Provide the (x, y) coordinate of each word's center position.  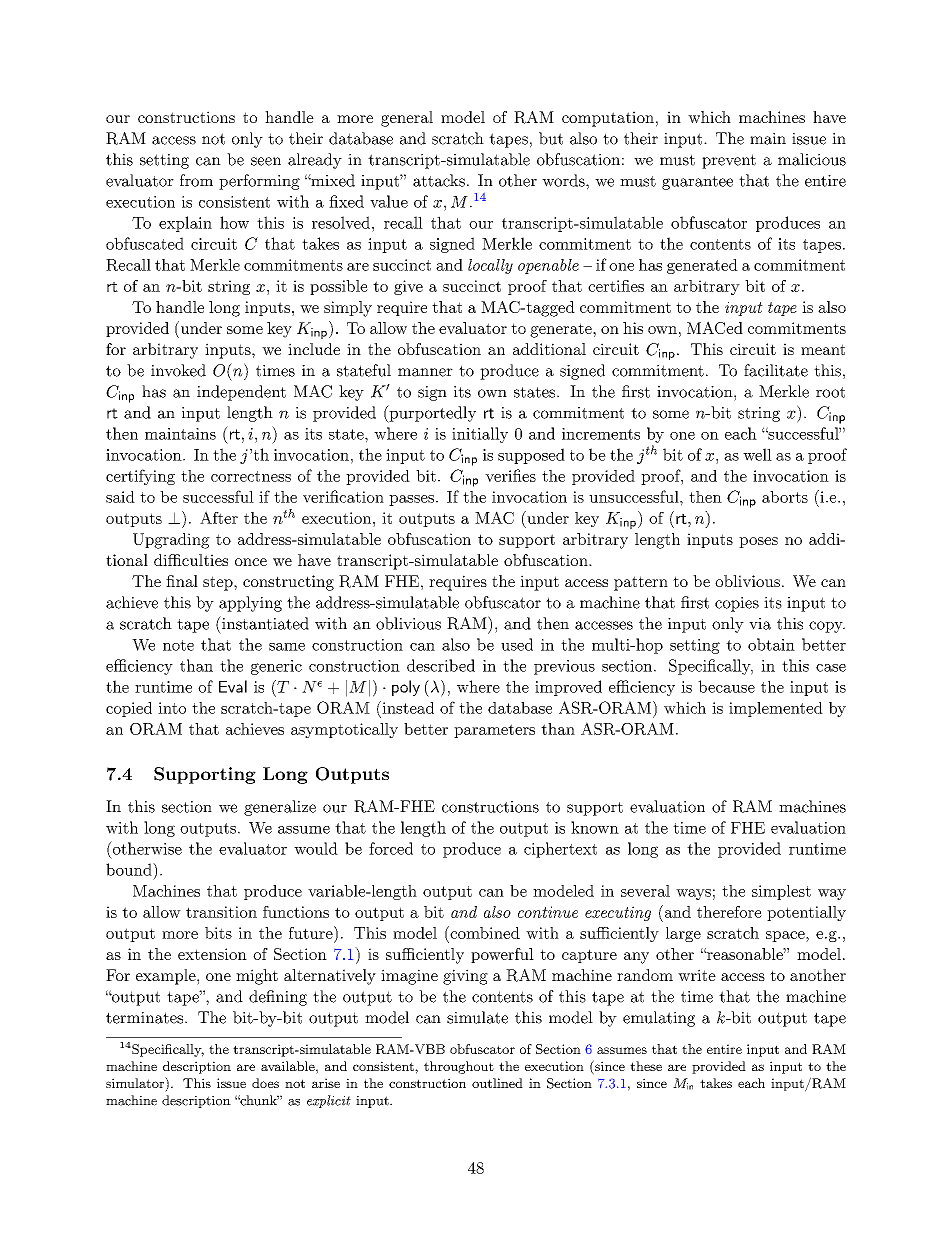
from (196, 180)
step (219, 583)
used (517, 644)
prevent (729, 161)
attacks (439, 180)
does (265, 1083)
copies (737, 604)
